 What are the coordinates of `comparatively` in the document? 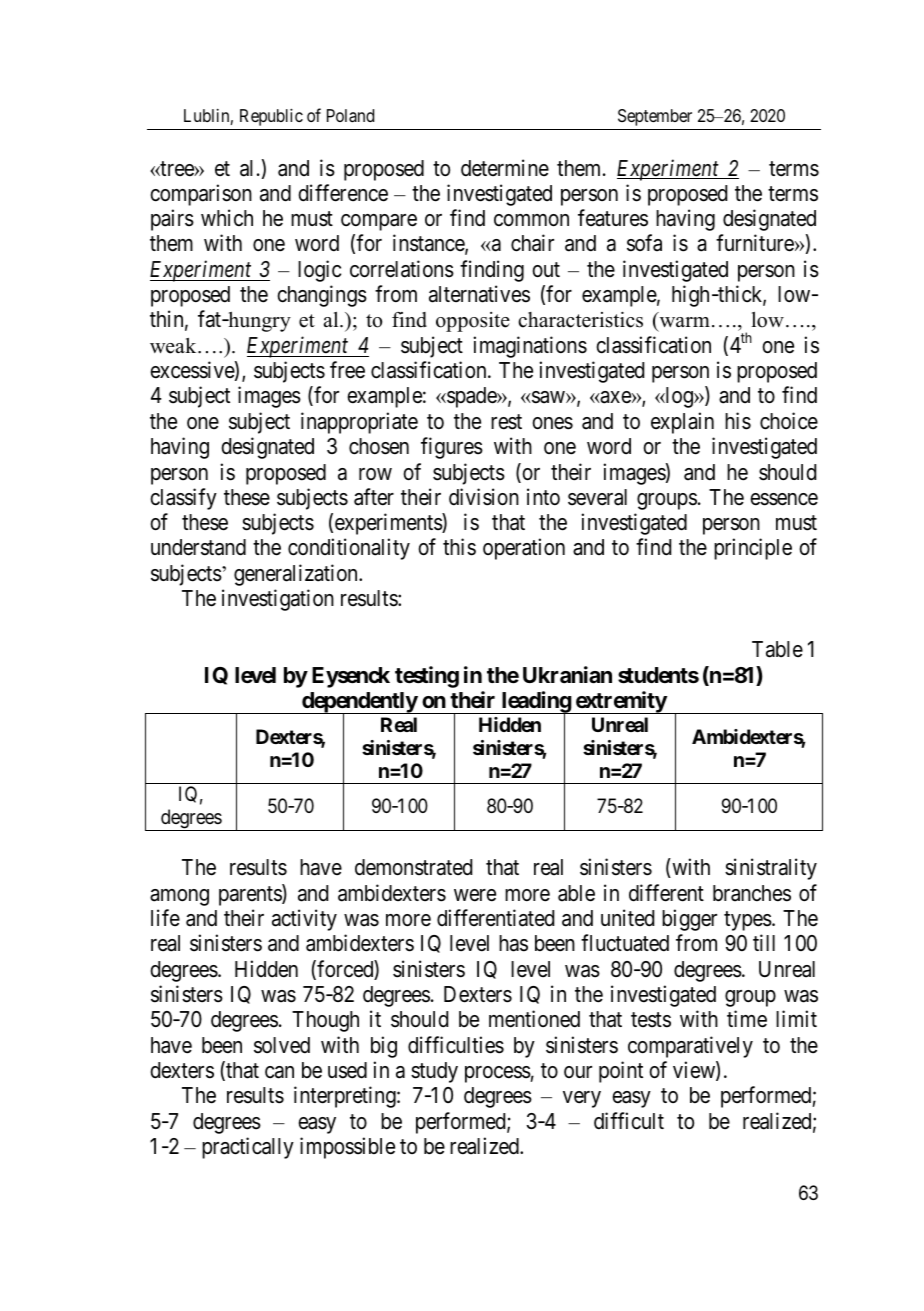 It's located at (690, 1047).
